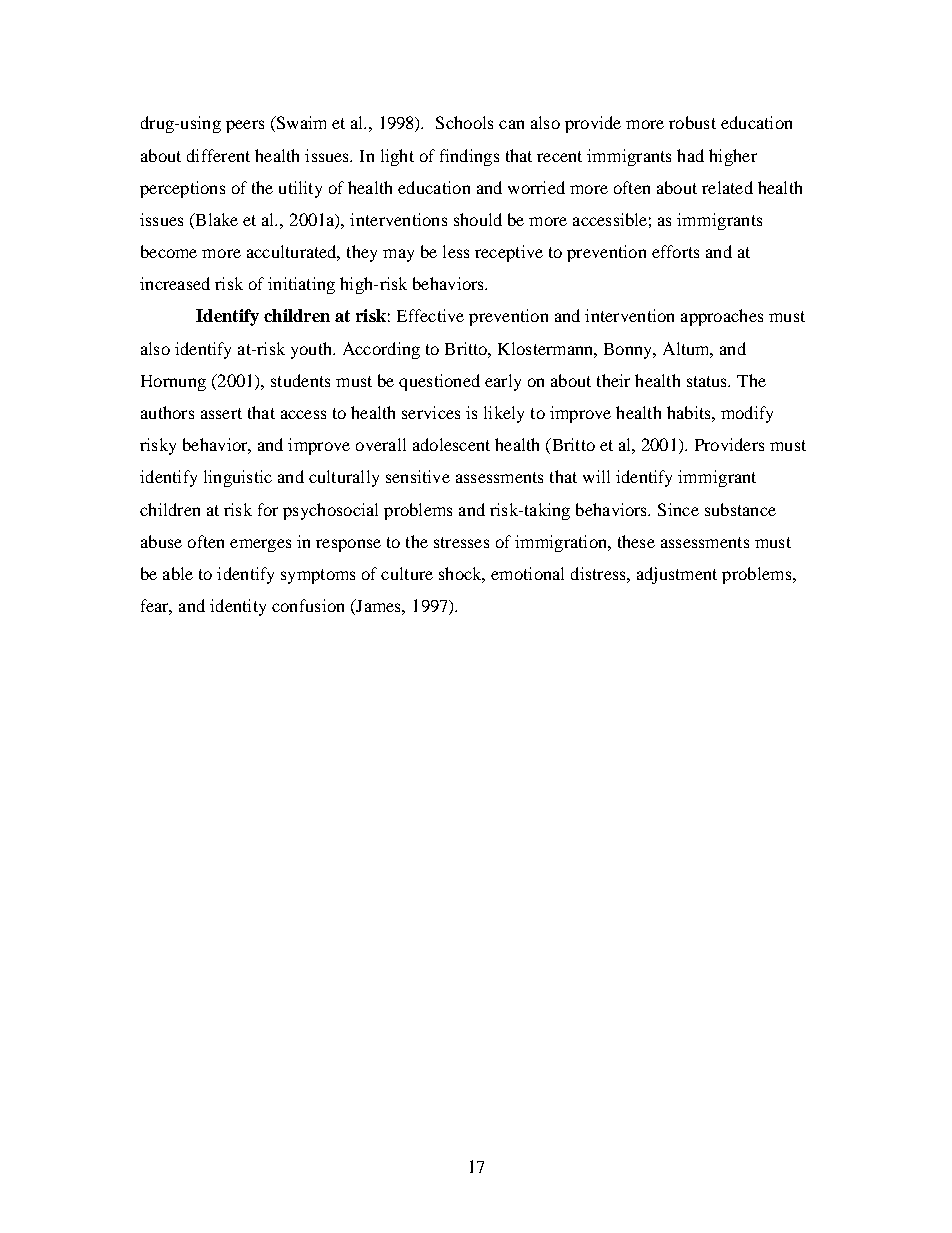 This image has width=952, height=1233. Describe the element at coordinates (439, 382) in the image. I see `questioned` at that location.
